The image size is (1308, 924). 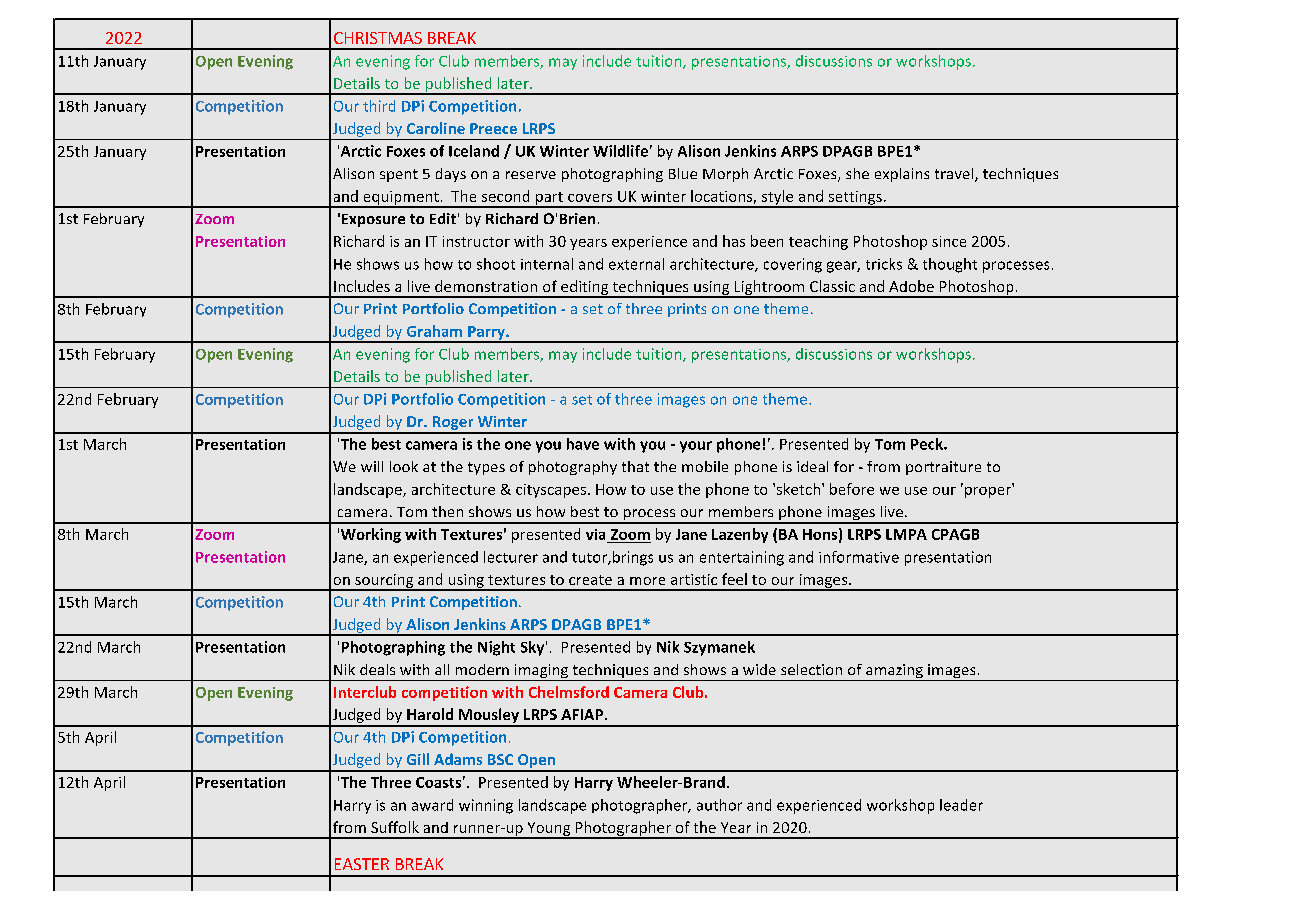 I want to click on has, so click(x=734, y=241).
